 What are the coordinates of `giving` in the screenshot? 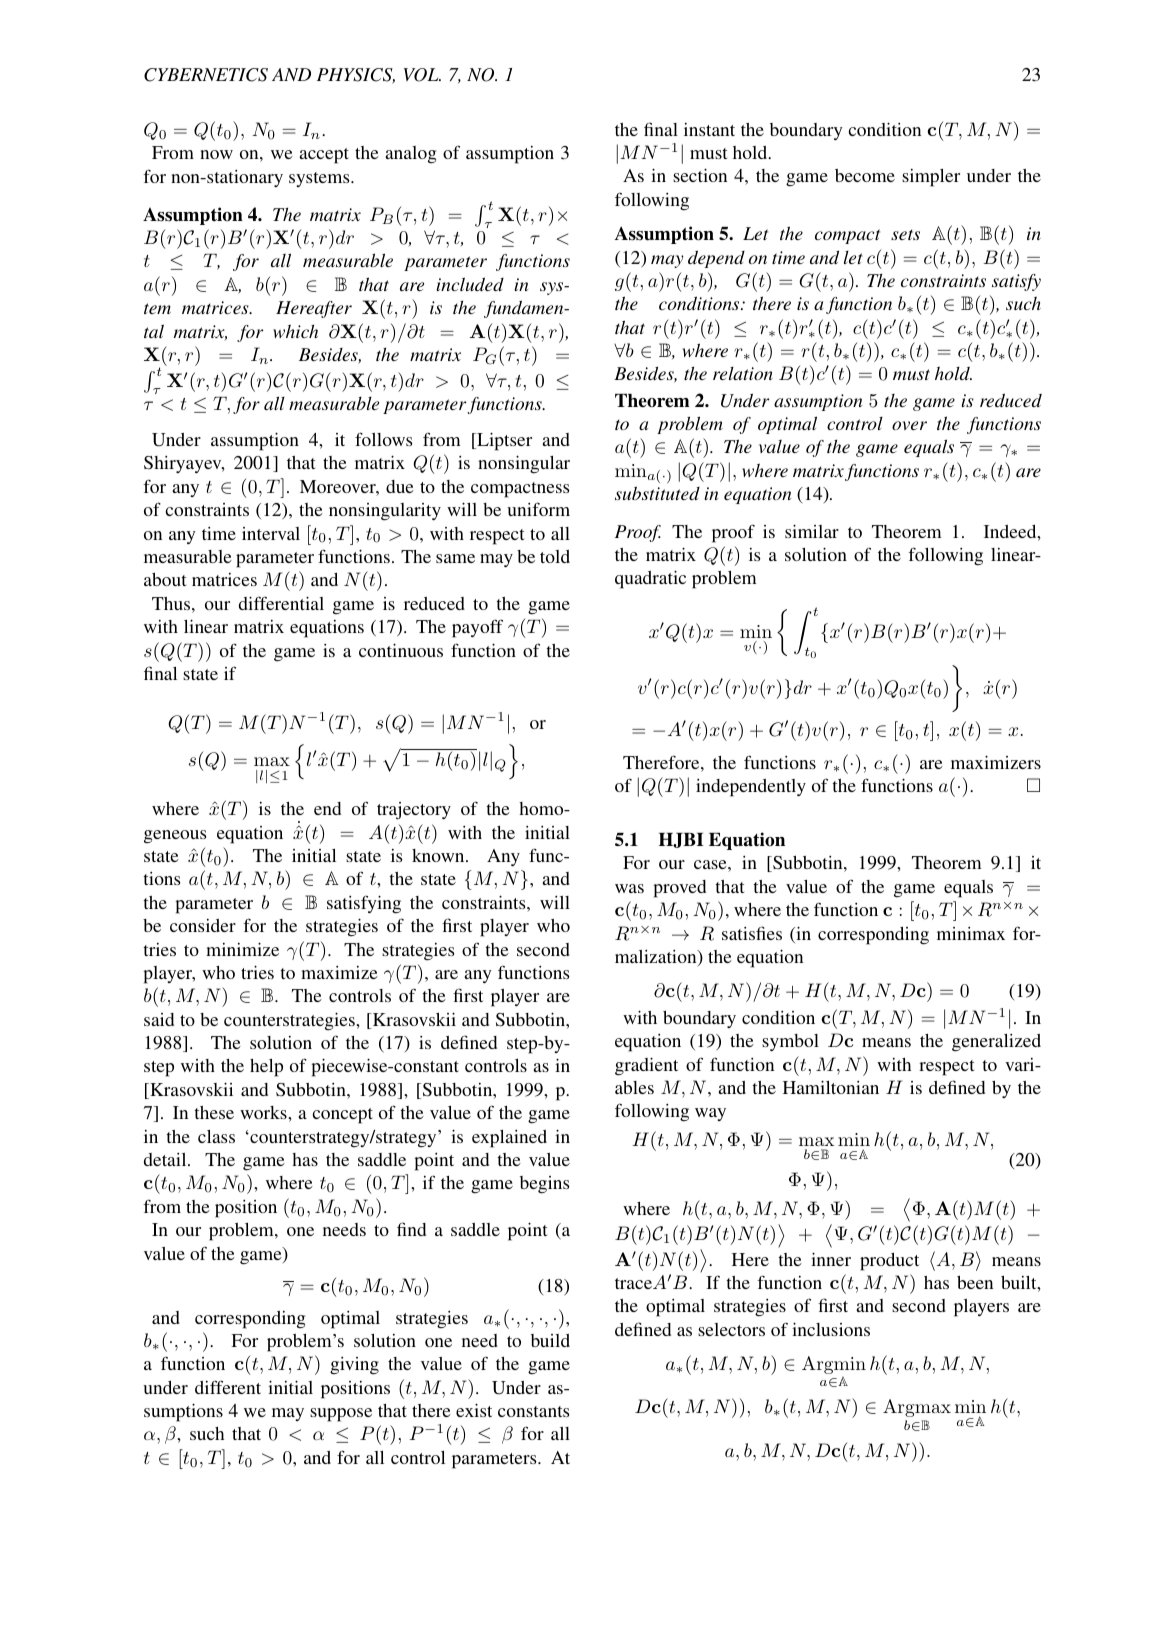 It's located at (354, 1366).
